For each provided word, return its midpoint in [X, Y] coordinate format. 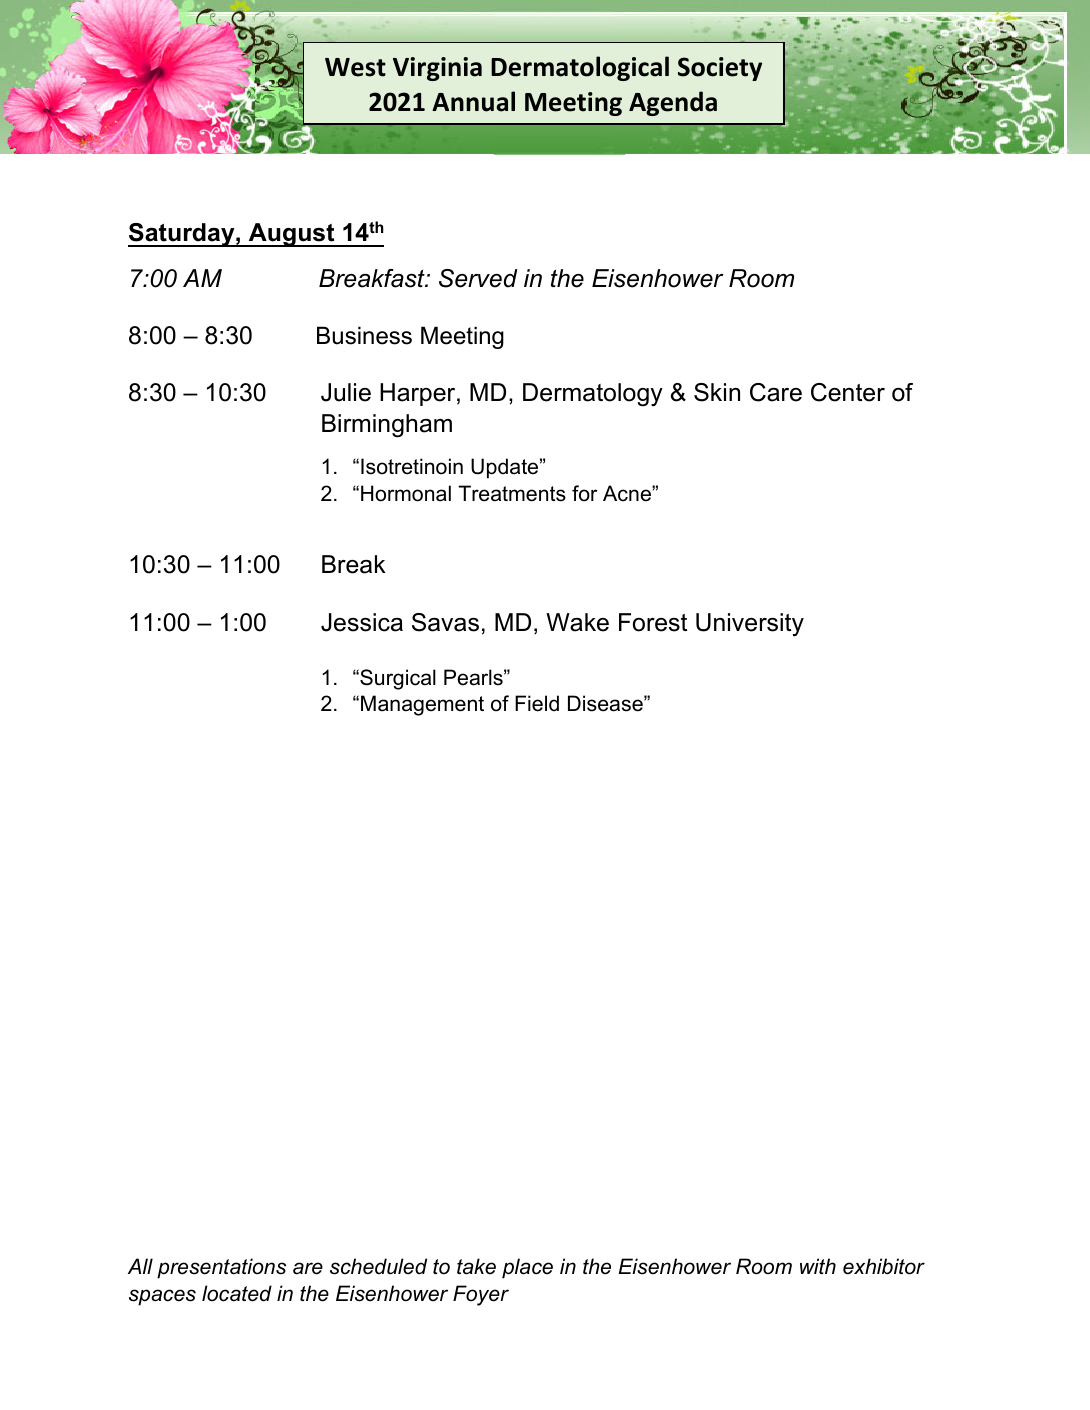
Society [720, 69]
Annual [473, 101]
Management [422, 705]
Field [537, 703]
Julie [346, 392]
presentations [221, 1268]
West [355, 67]
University [750, 625]
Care [776, 392]
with [818, 1266]
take [476, 1266]
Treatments [512, 493]
